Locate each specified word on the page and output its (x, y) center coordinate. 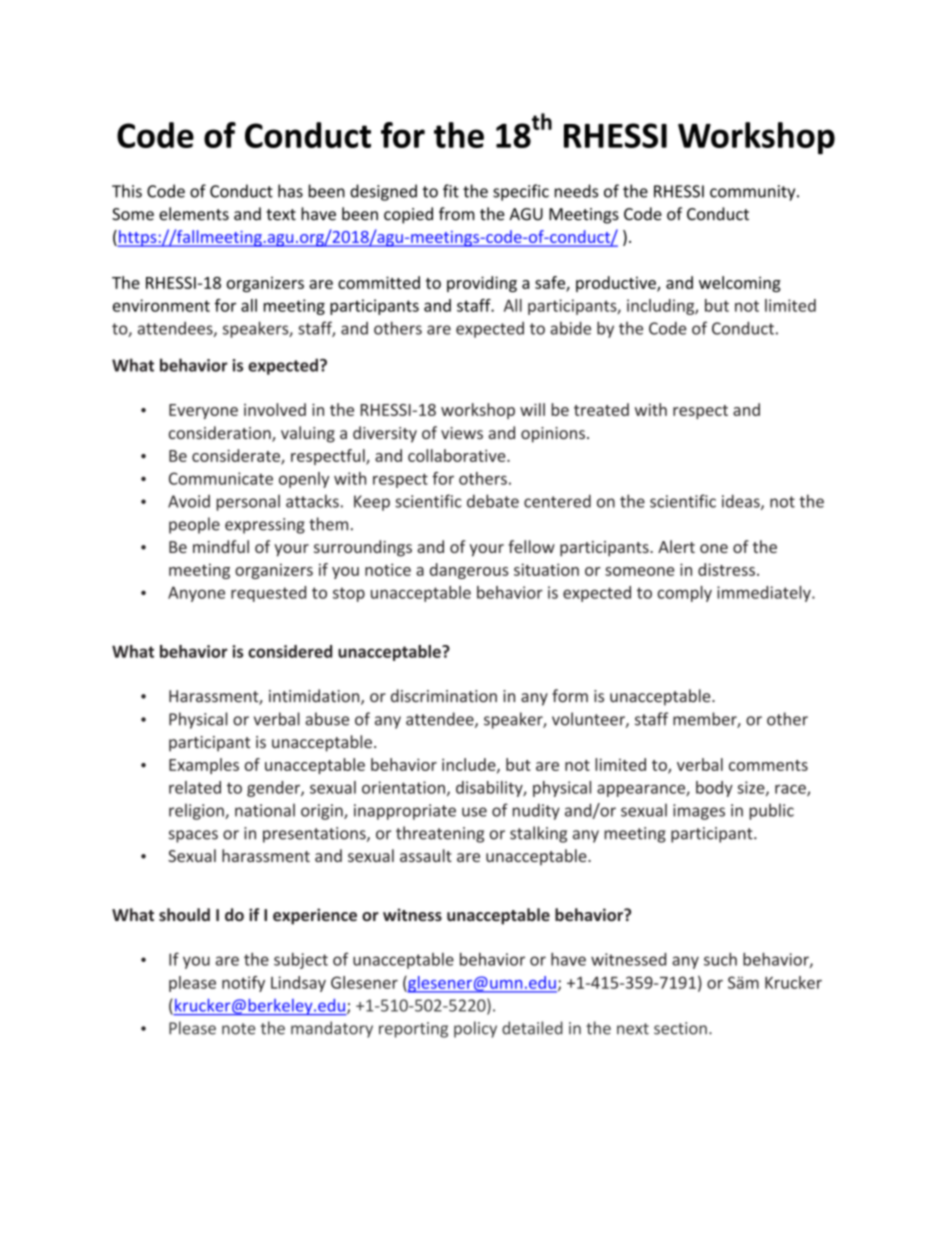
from (457, 214)
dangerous (469, 571)
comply (684, 594)
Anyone (196, 594)
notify (243, 984)
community (754, 193)
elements (194, 214)
